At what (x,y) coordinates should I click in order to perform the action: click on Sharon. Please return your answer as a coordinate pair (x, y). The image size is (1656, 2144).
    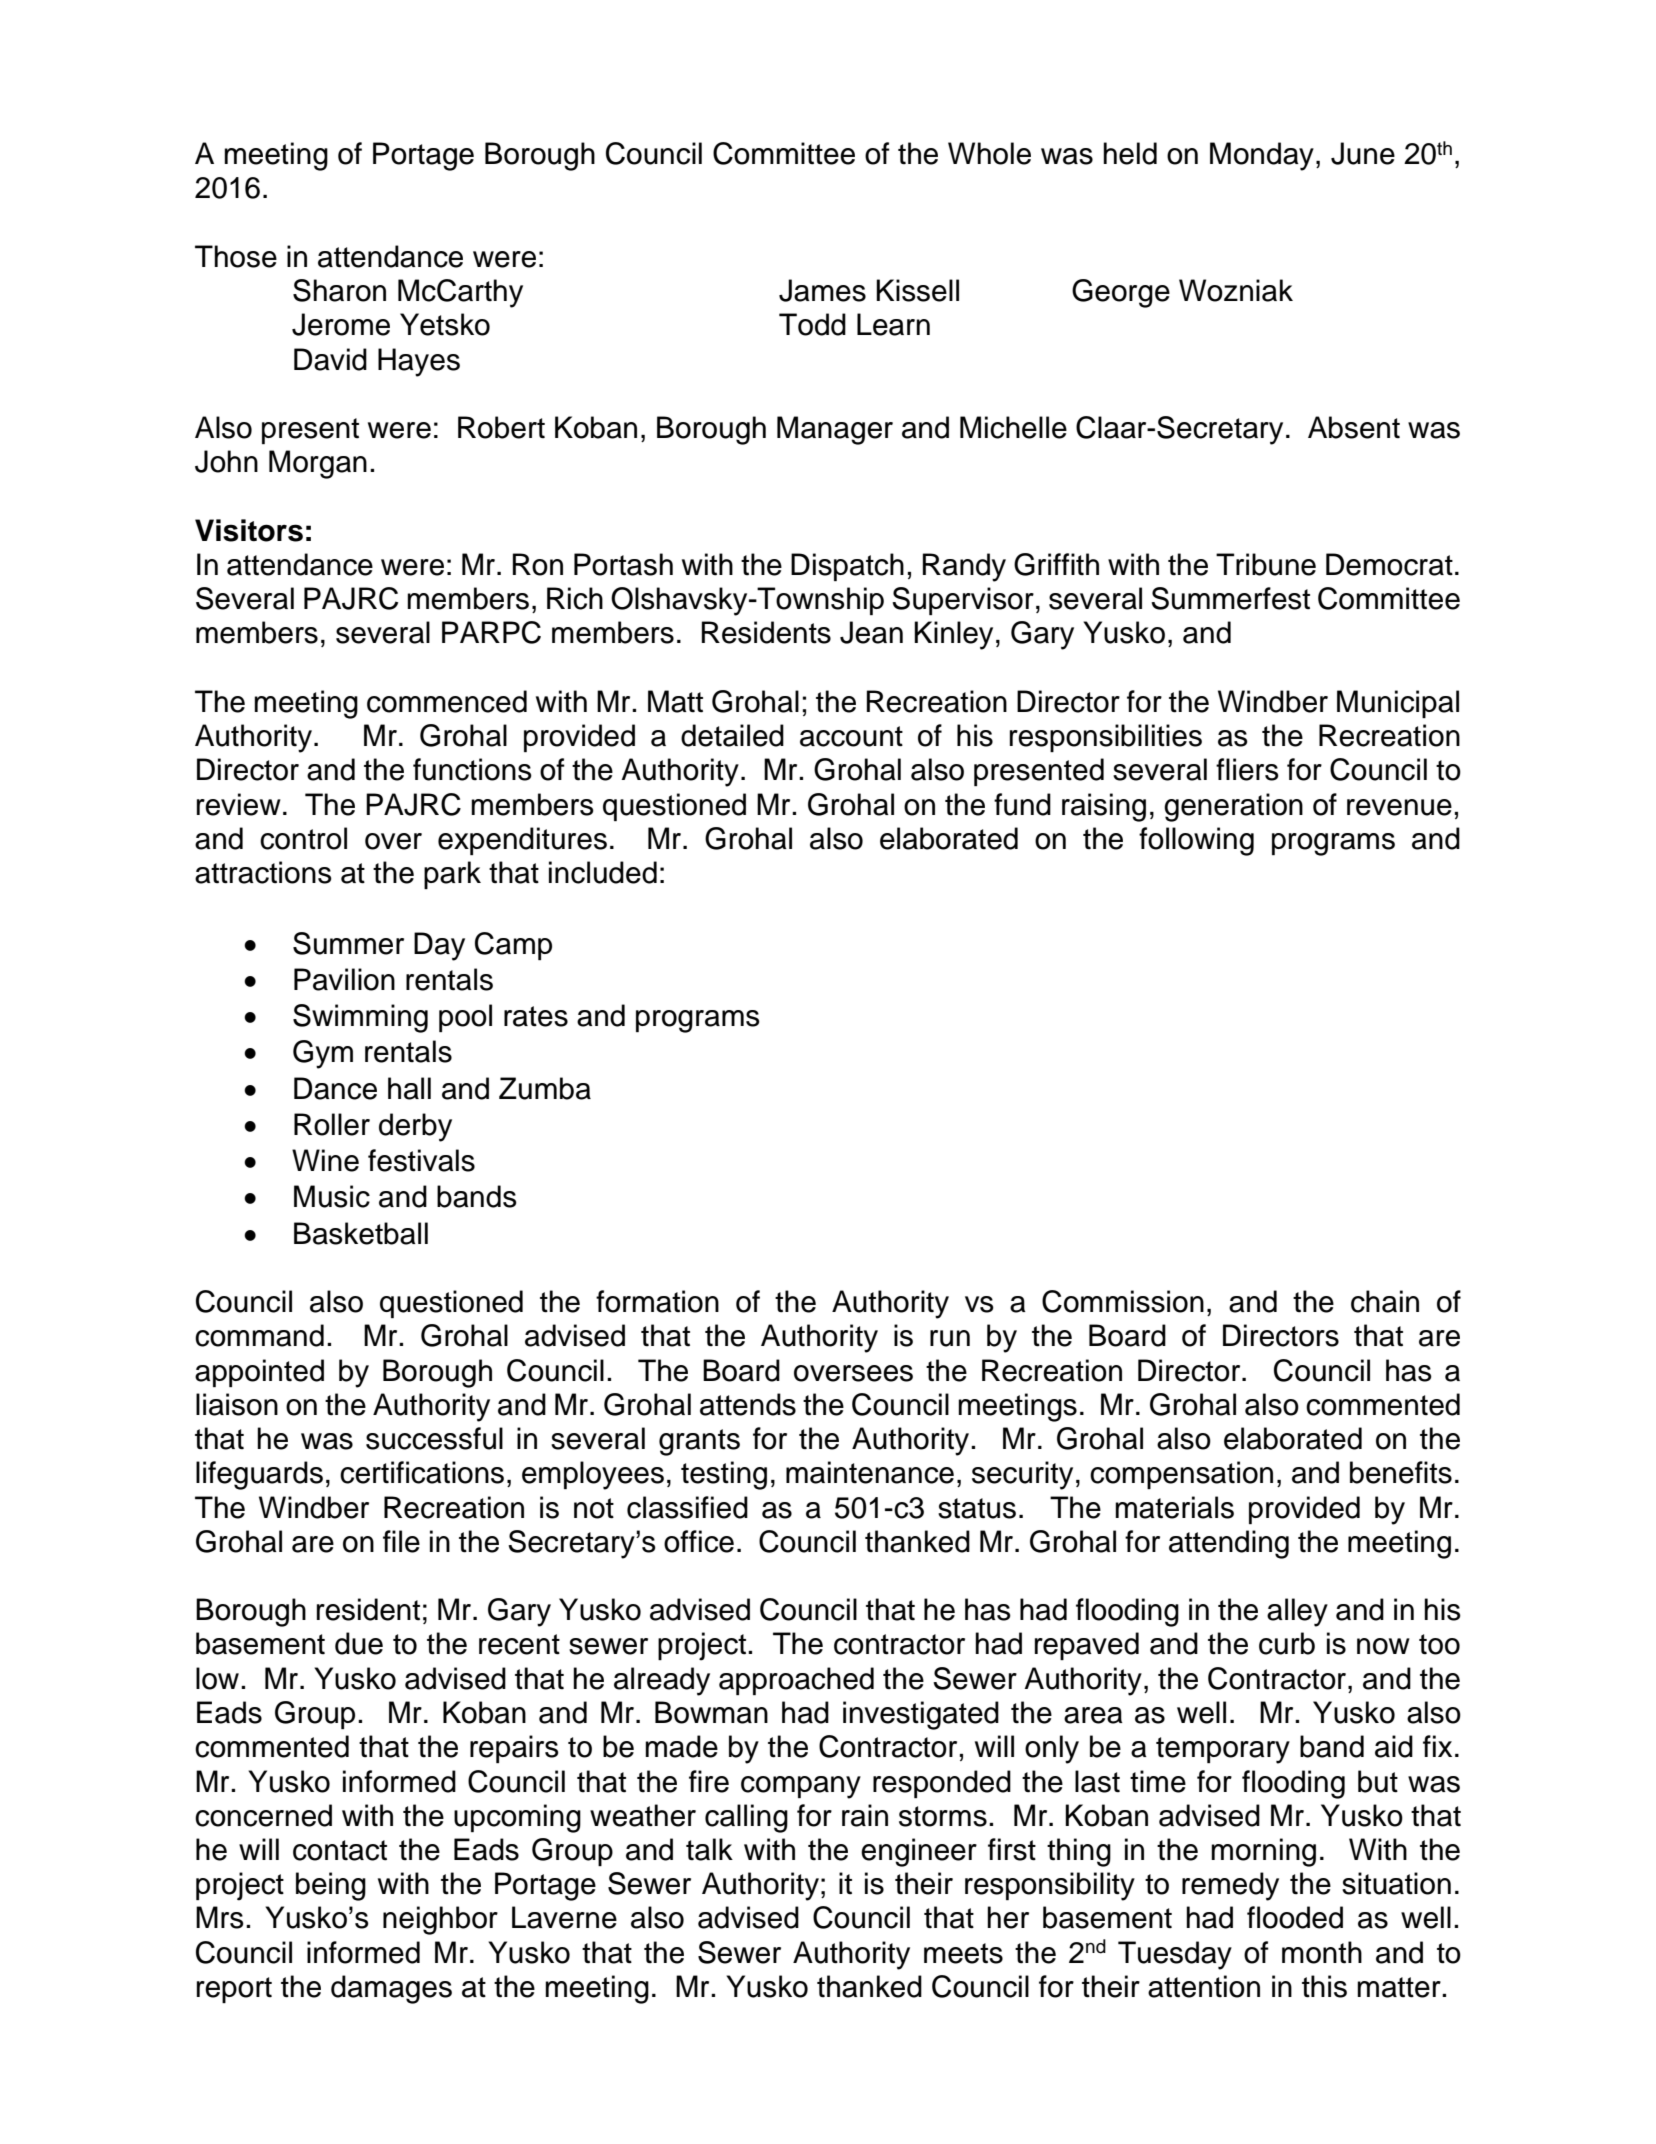
    Looking at the image, I should click on (339, 290).
